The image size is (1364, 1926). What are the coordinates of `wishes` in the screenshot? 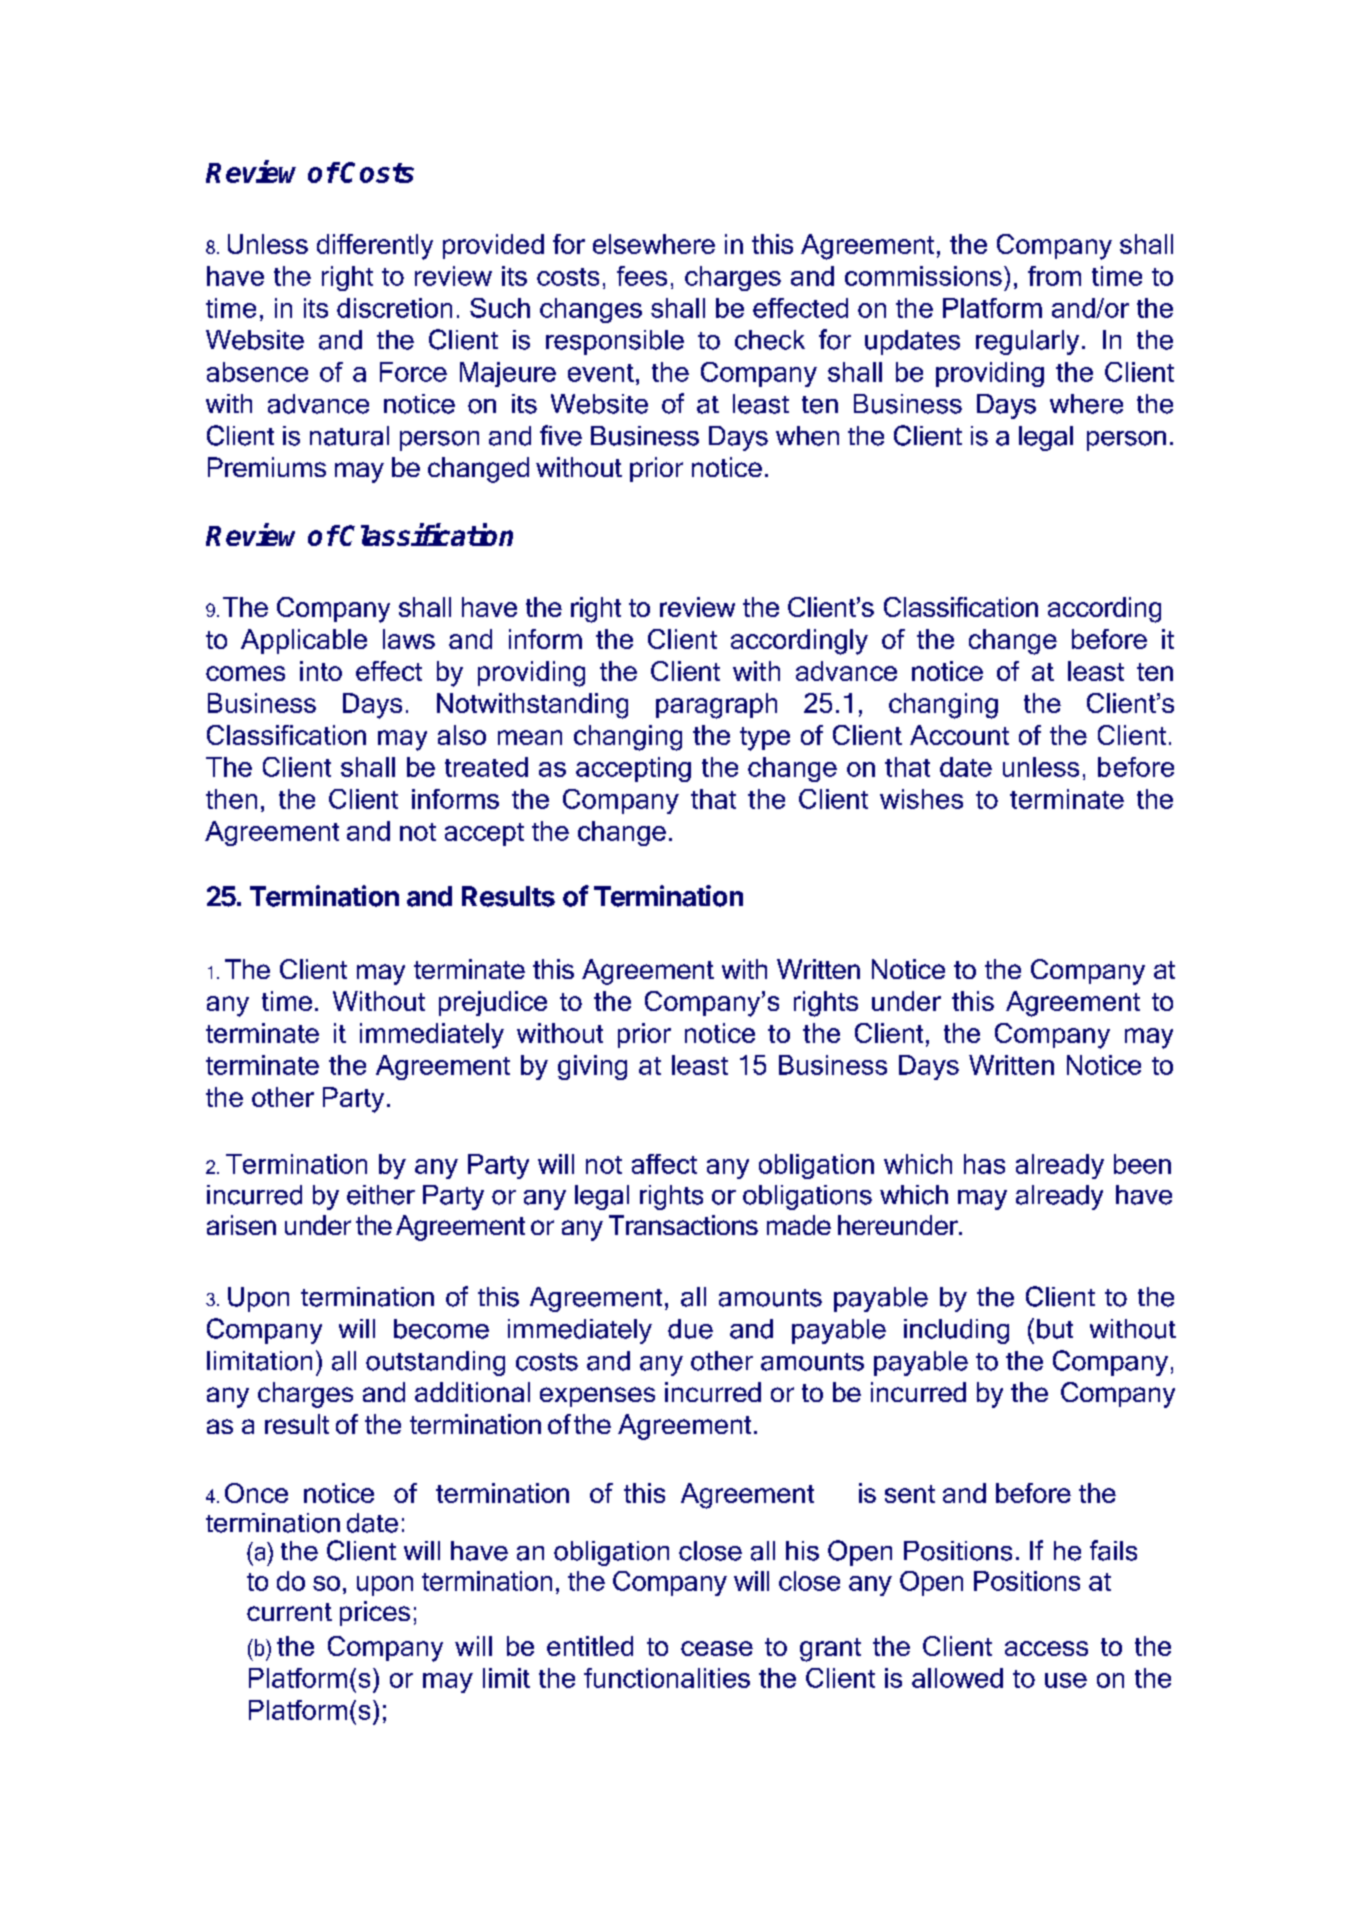 It's located at (921, 799).
